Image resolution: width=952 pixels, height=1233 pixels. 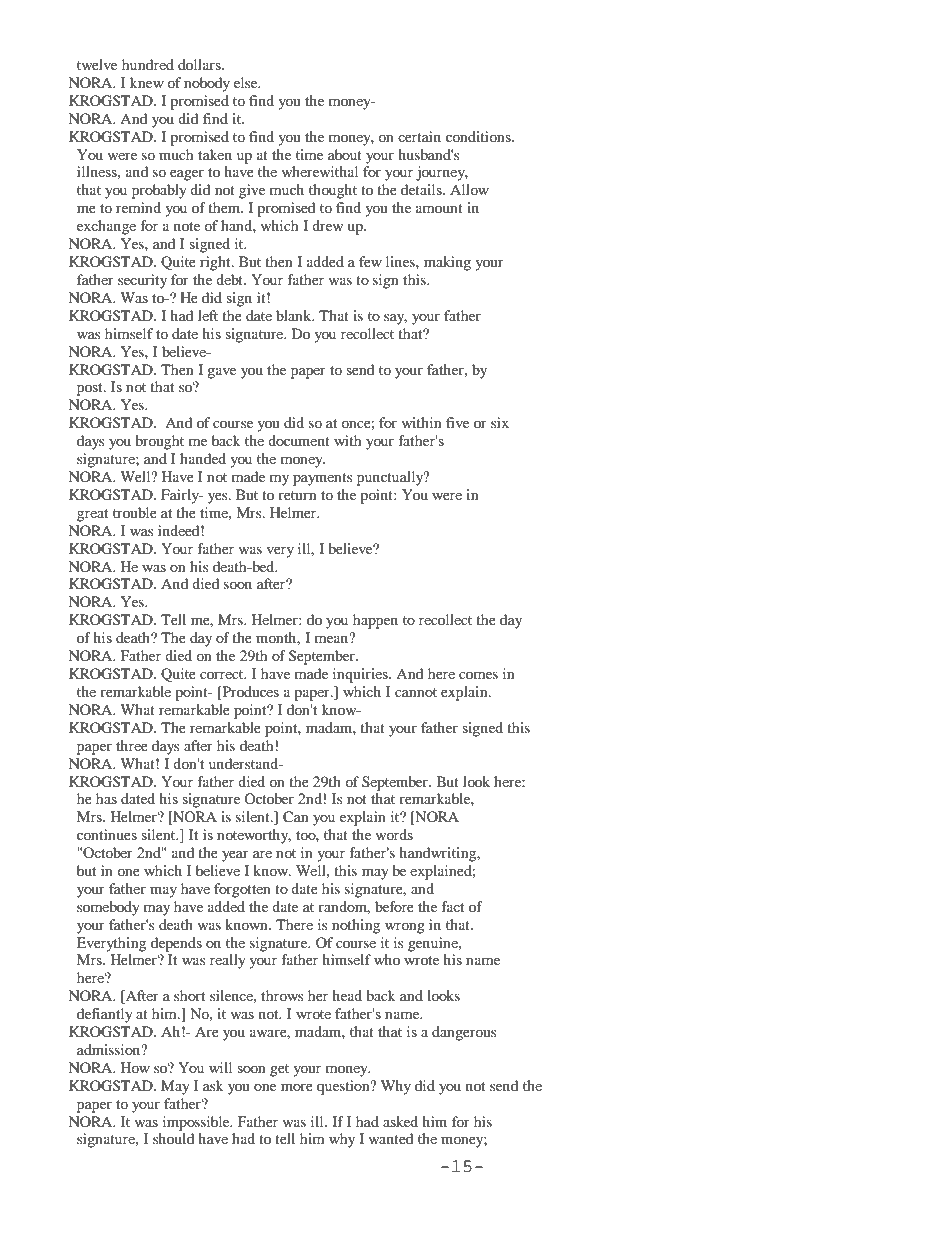 What do you see at coordinates (247, 82) in the image?
I see `else` at bounding box center [247, 82].
